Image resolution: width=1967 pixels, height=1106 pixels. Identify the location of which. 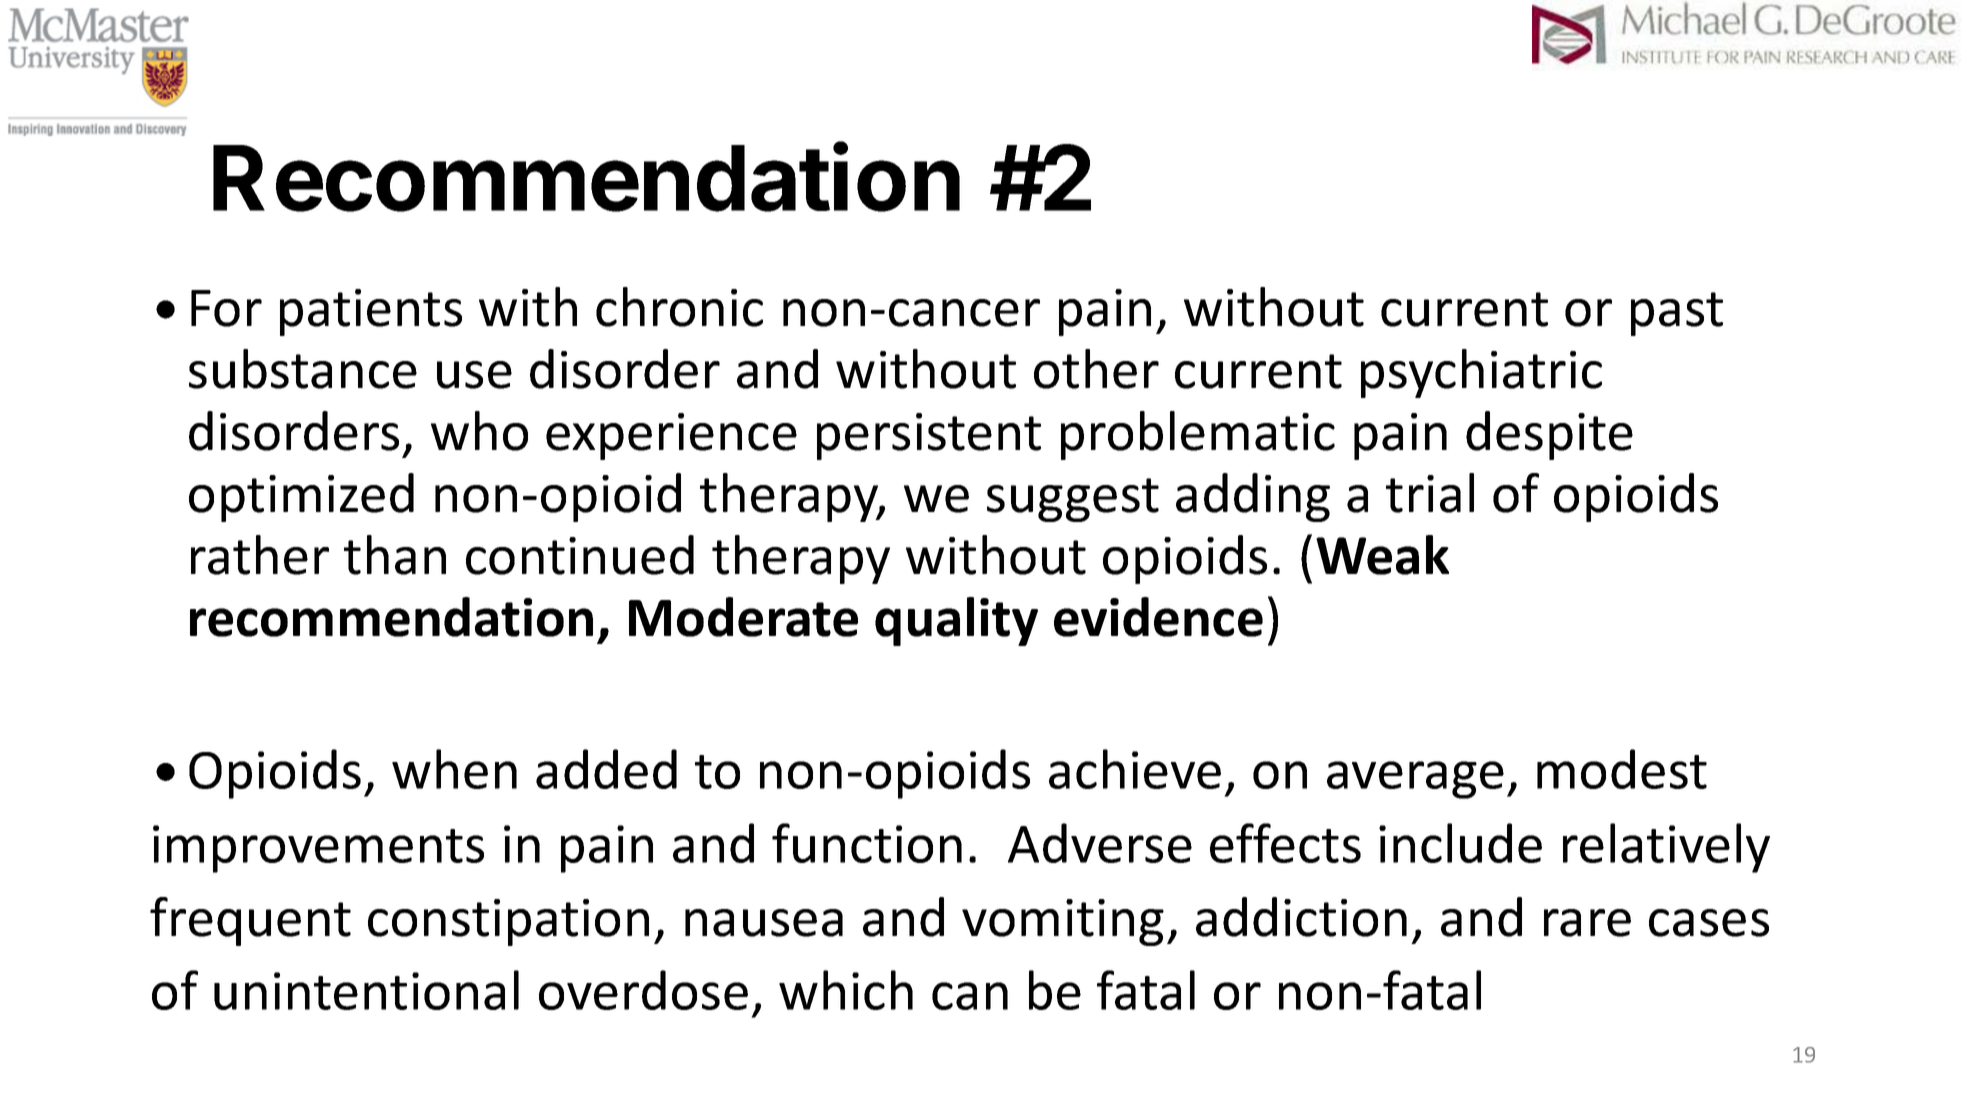
(846, 990).
